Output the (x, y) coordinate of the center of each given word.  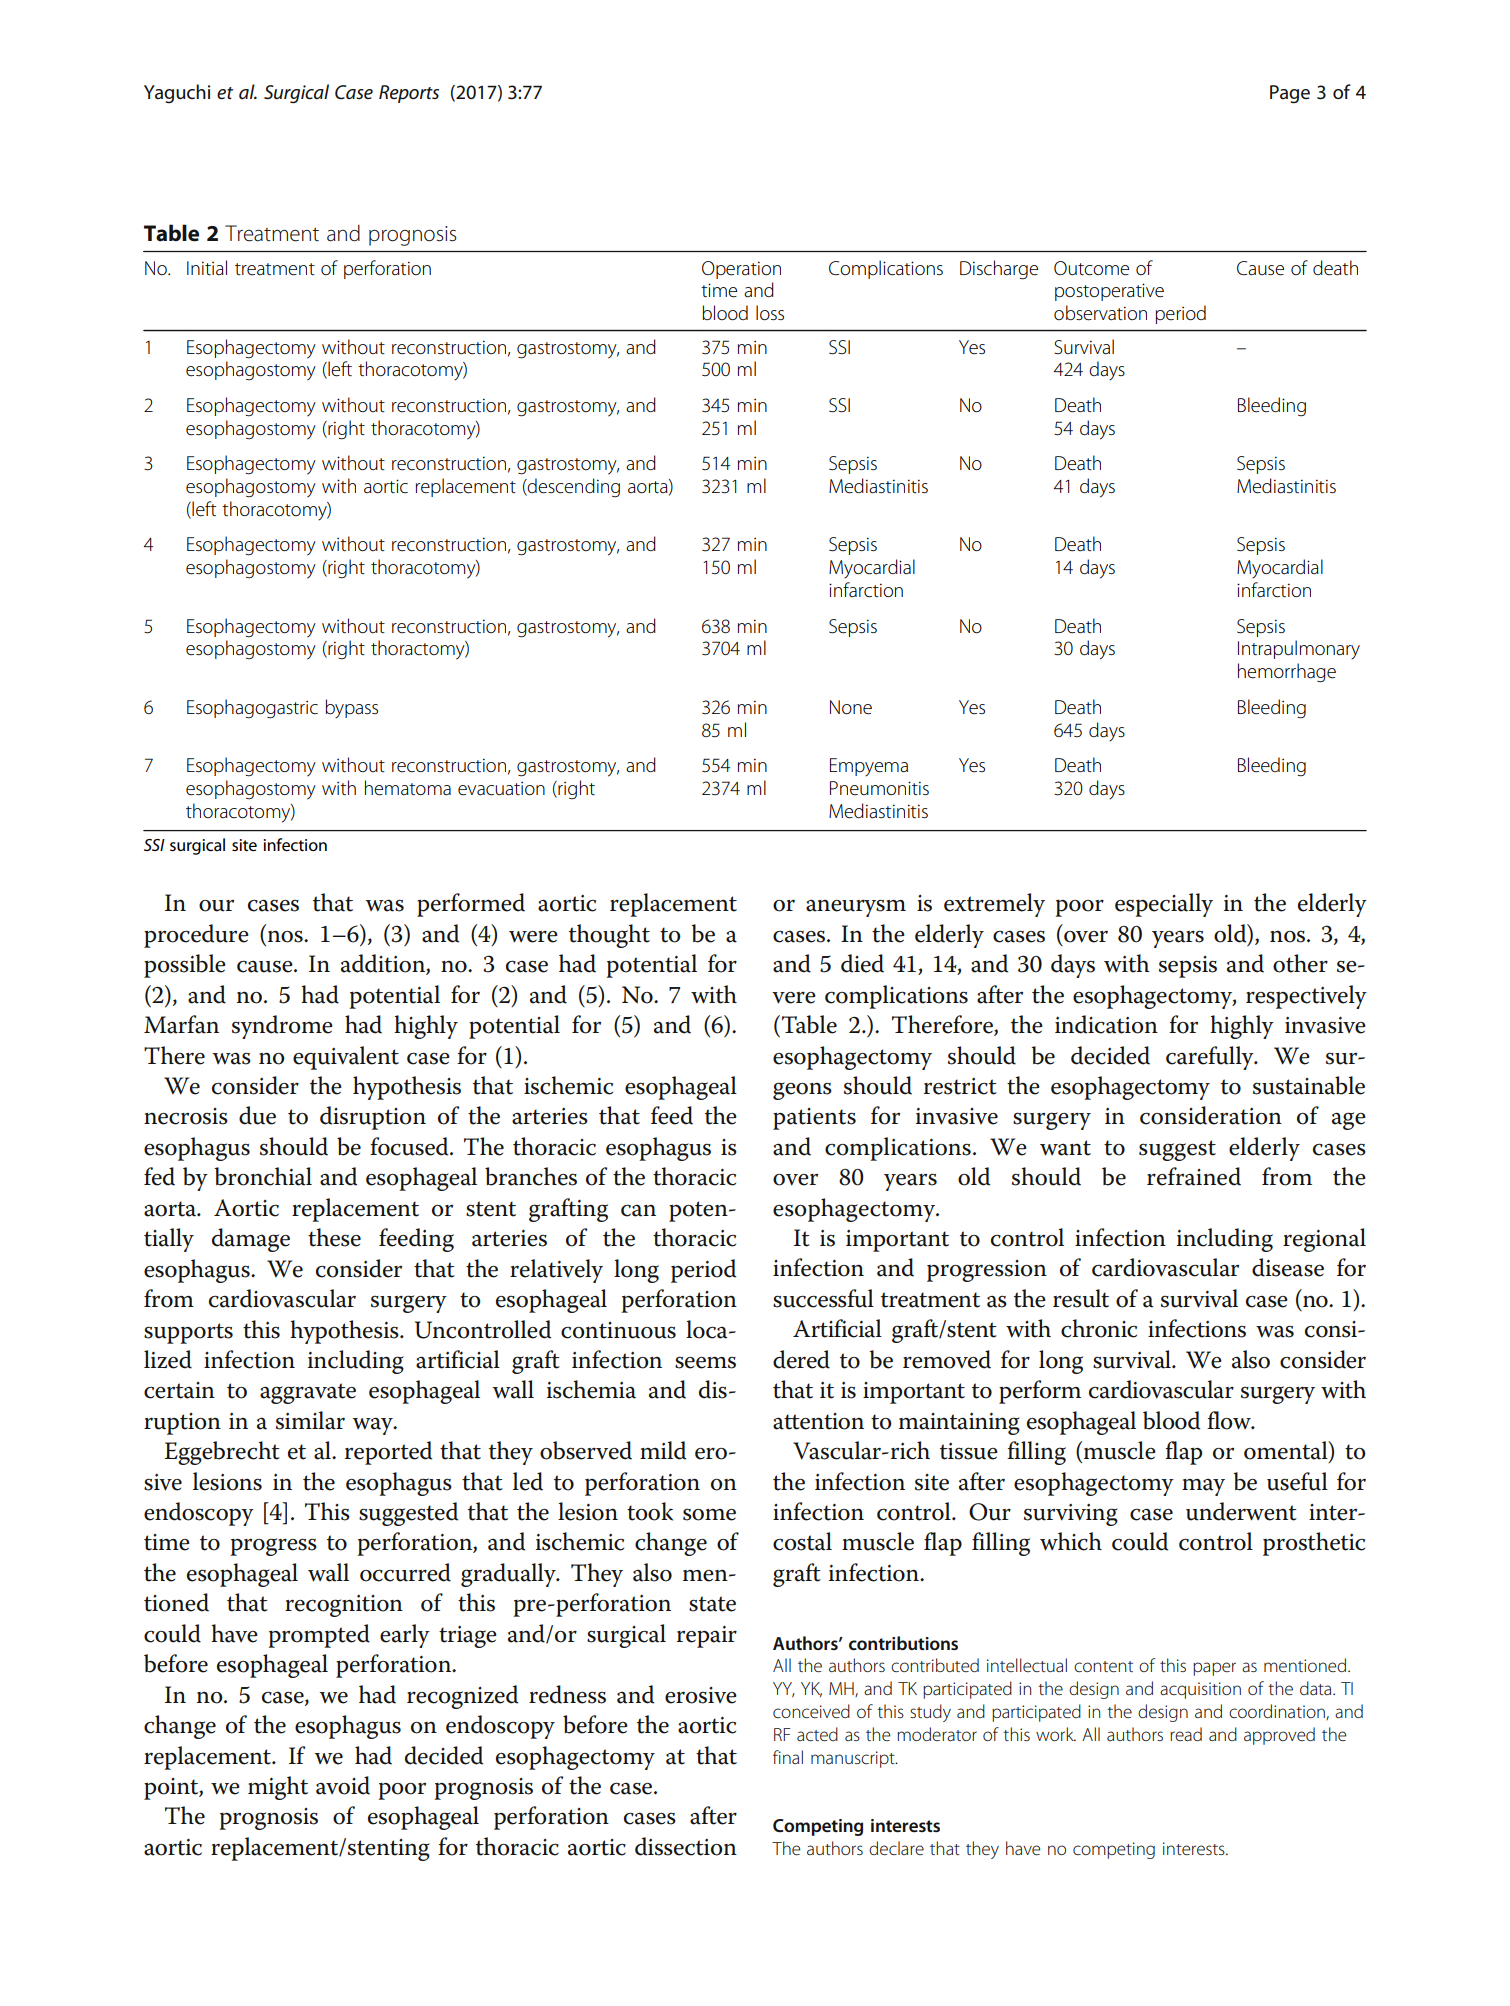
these (334, 1237)
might (278, 1788)
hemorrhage (1287, 673)
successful (823, 1298)
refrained (1194, 1176)
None (851, 707)
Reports (409, 94)
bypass (351, 708)
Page (1290, 94)
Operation (741, 270)
